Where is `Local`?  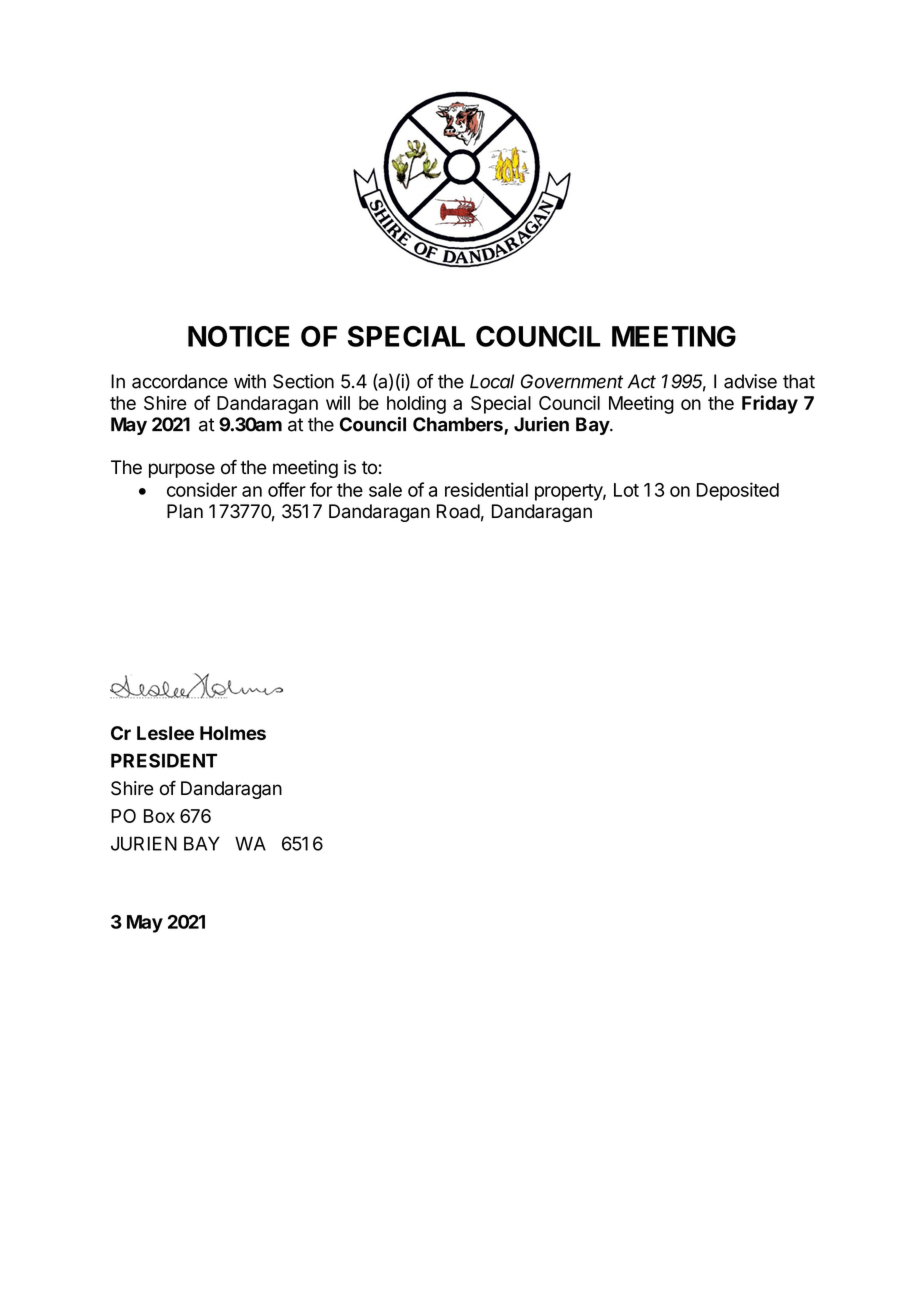 Local is located at coordinates (492, 381).
